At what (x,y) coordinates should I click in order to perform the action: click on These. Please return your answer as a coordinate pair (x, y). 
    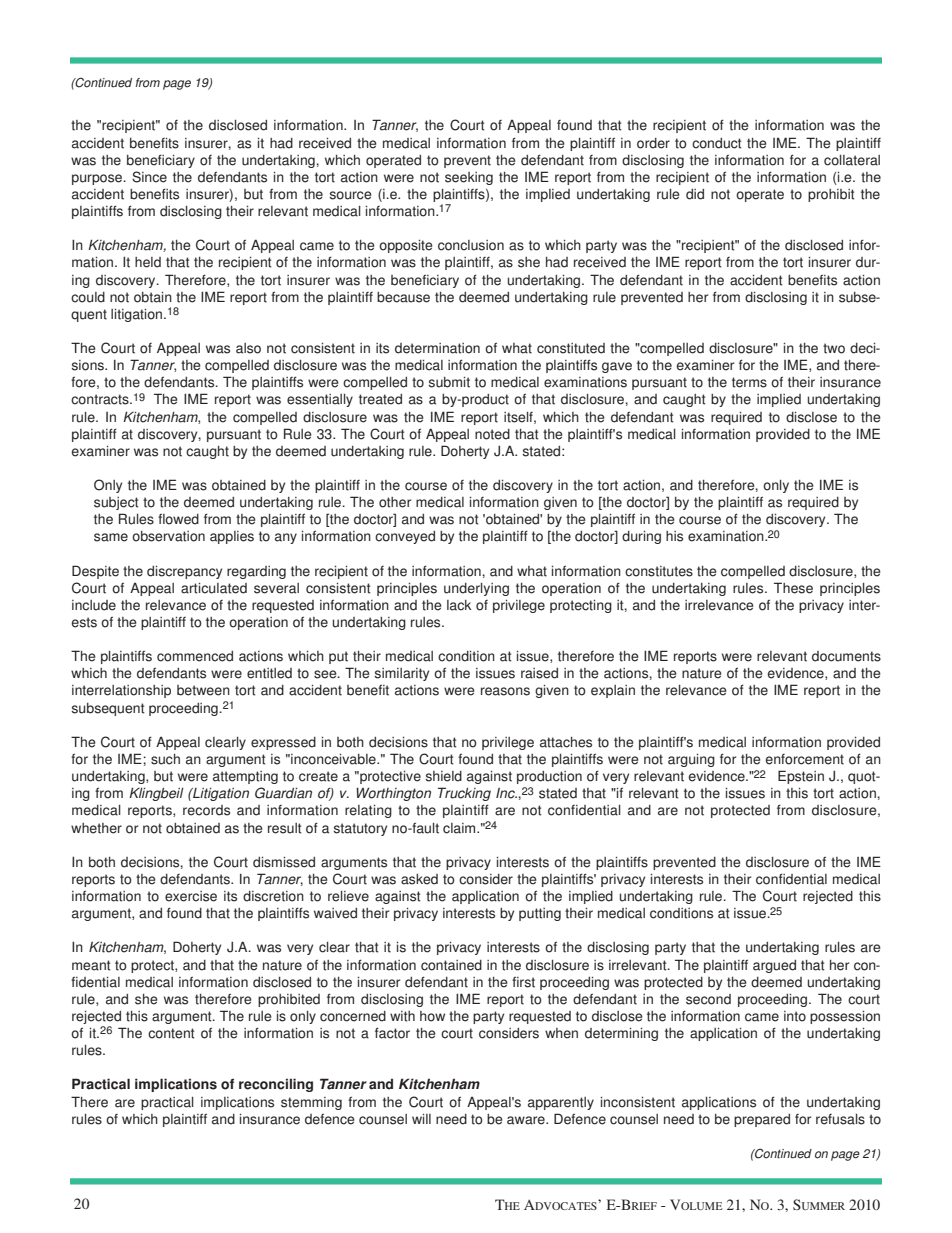
    Looking at the image, I should click on (793, 588).
